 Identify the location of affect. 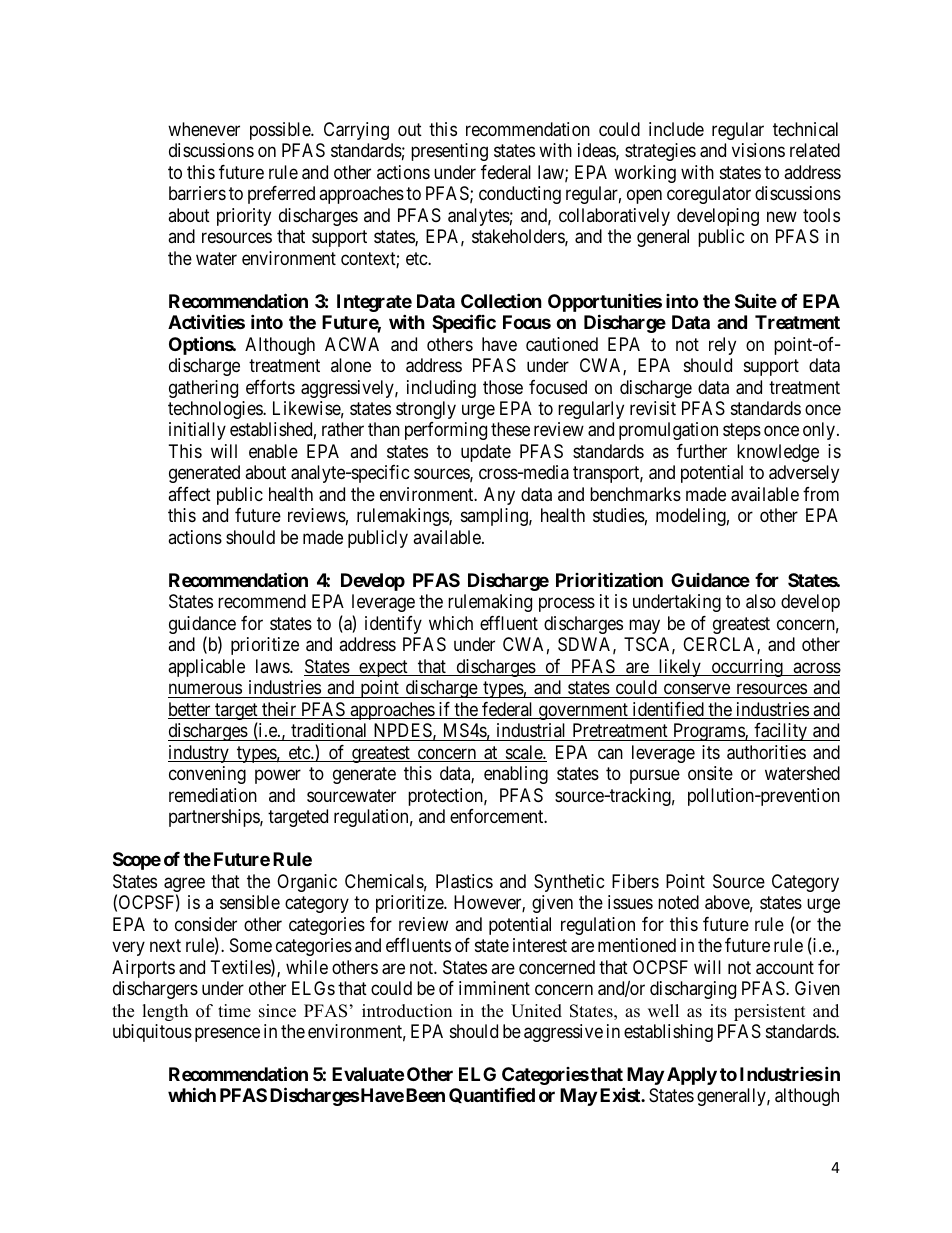
(189, 494).
